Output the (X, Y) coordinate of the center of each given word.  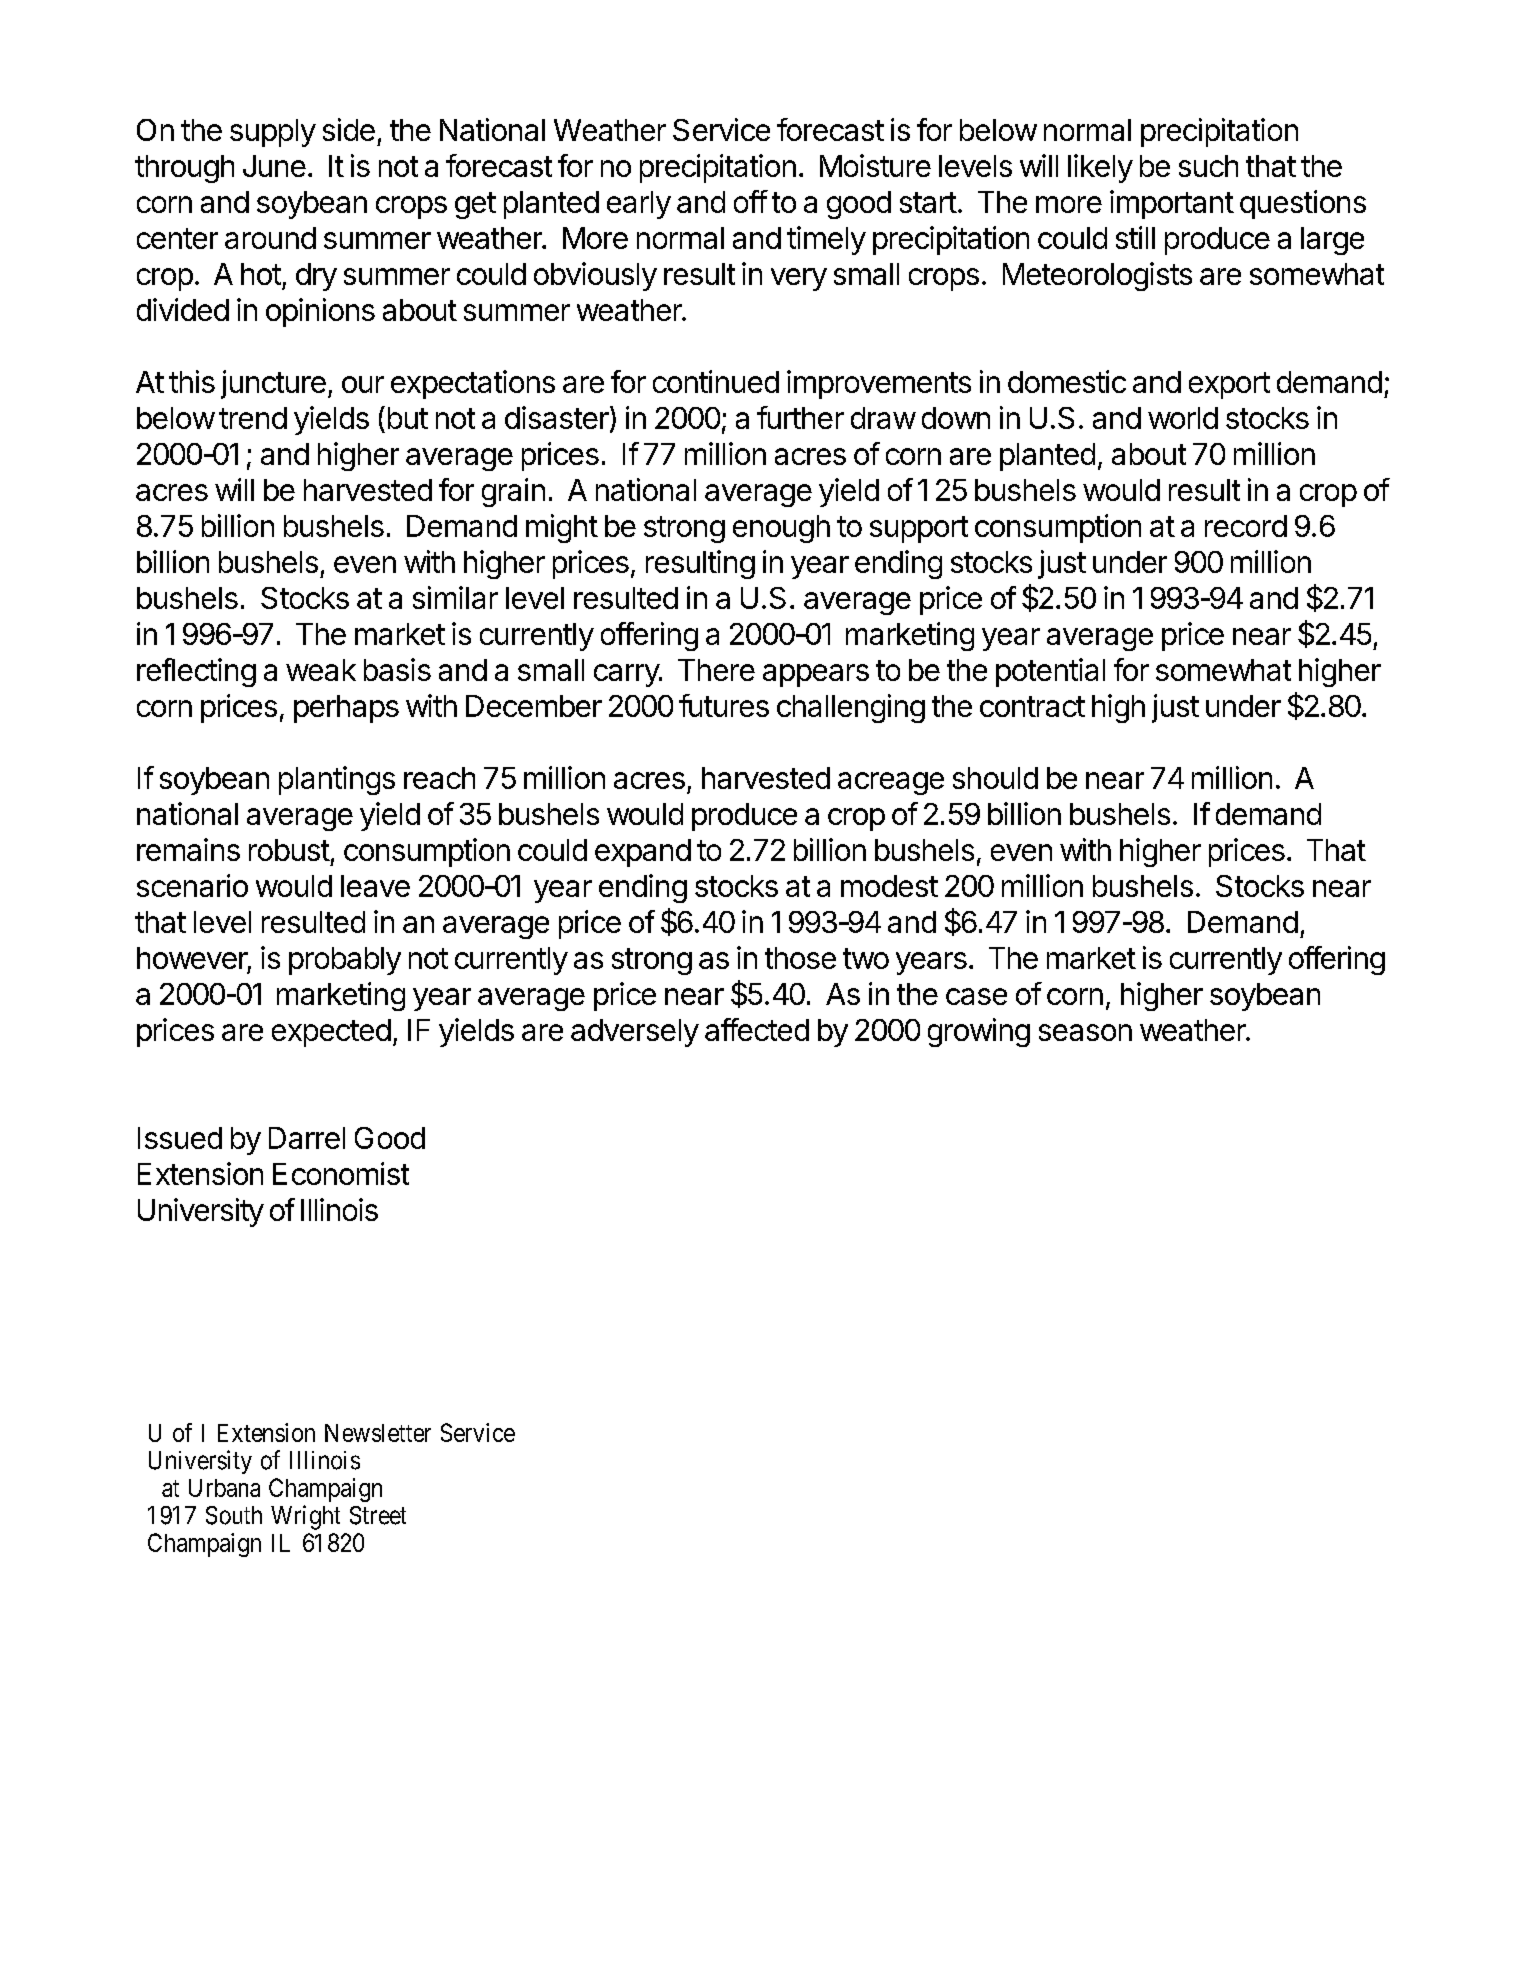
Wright (305, 1517)
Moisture (875, 165)
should (995, 778)
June (274, 166)
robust (289, 850)
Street (378, 1515)
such (1208, 166)
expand (643, 853)
